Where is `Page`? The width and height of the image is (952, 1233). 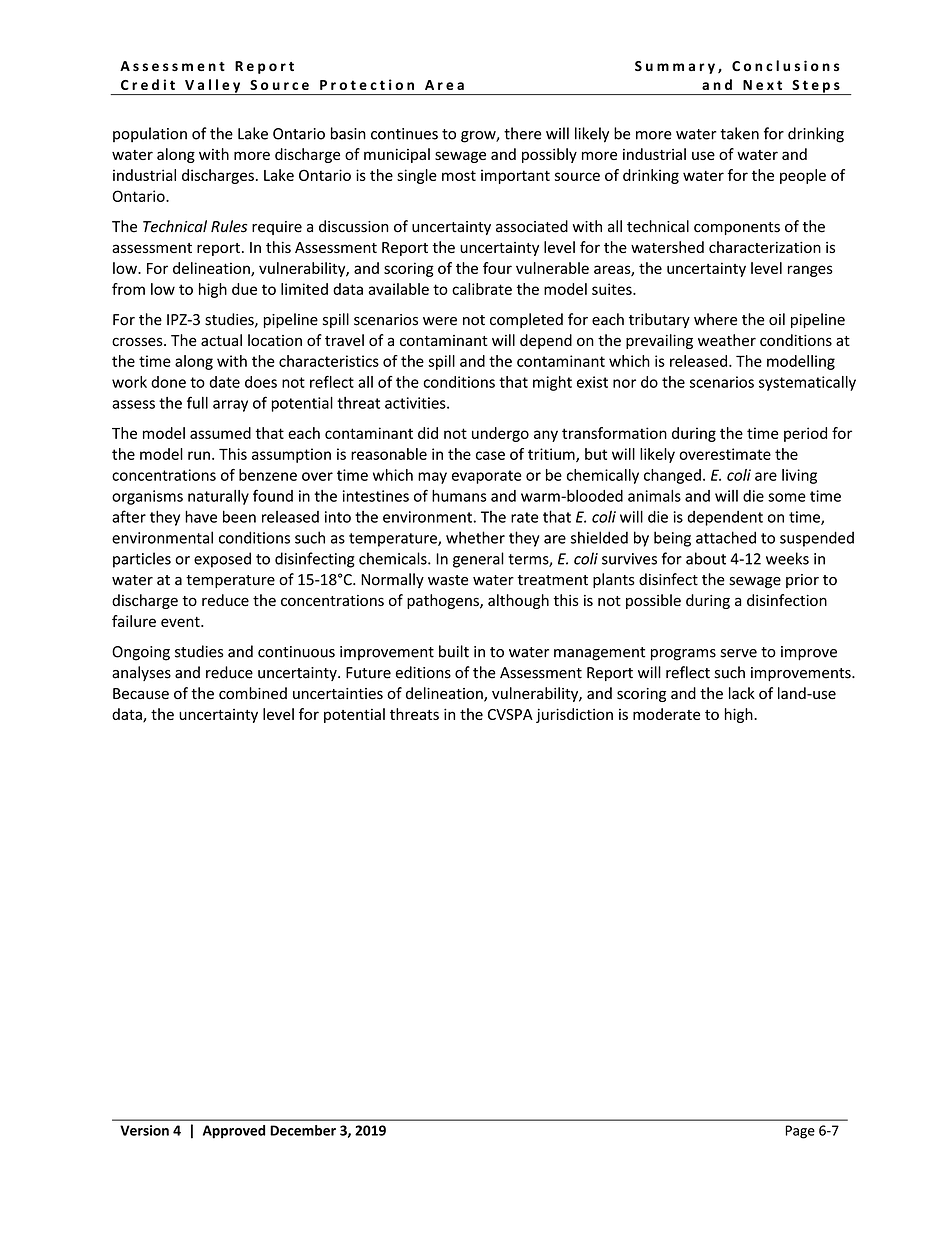 Page is located at coordinates (800, 1132).
